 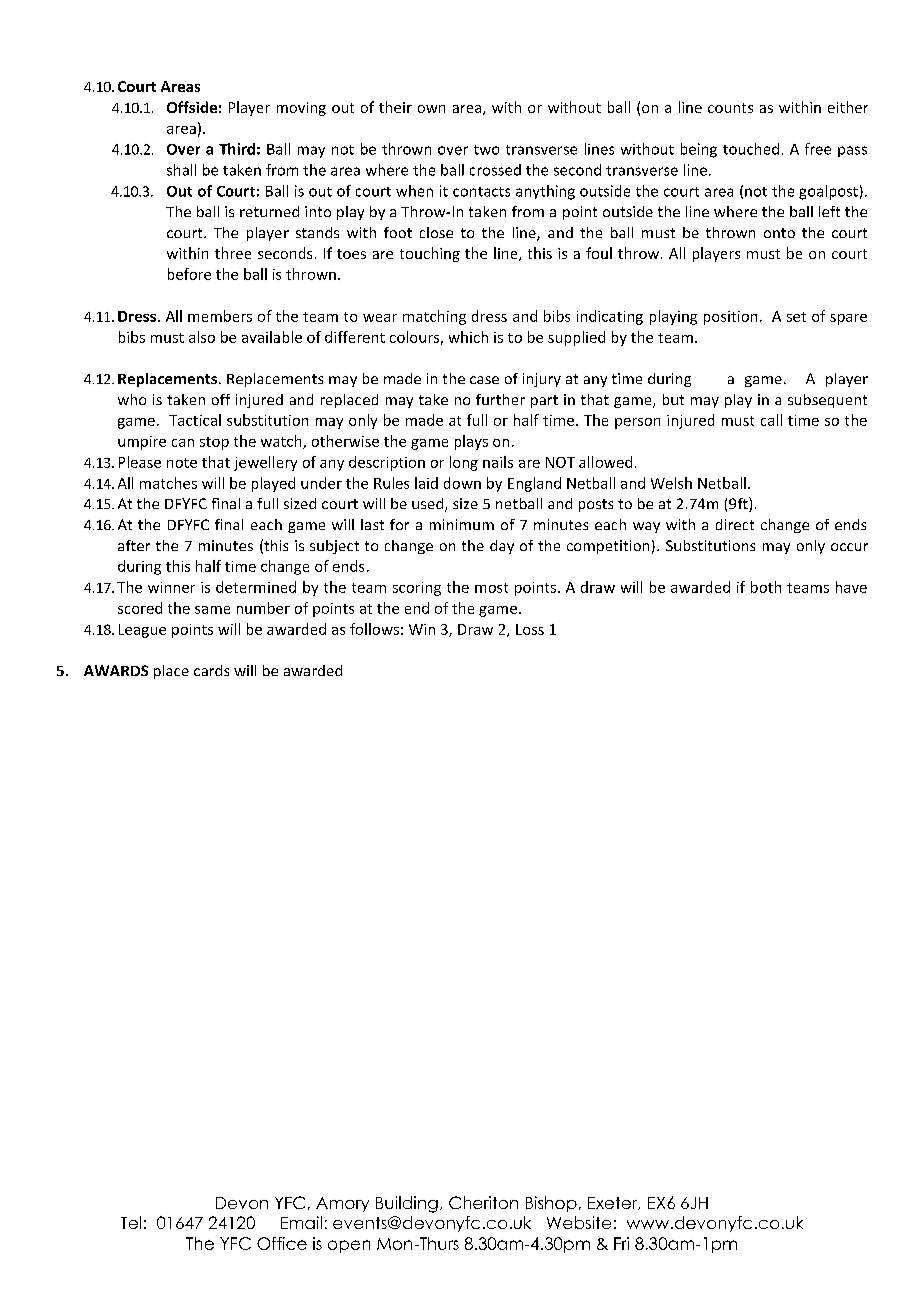 What do you see at coordinates (211, 670) in the document?
I see `cards` at bounding box center [211, 670].
